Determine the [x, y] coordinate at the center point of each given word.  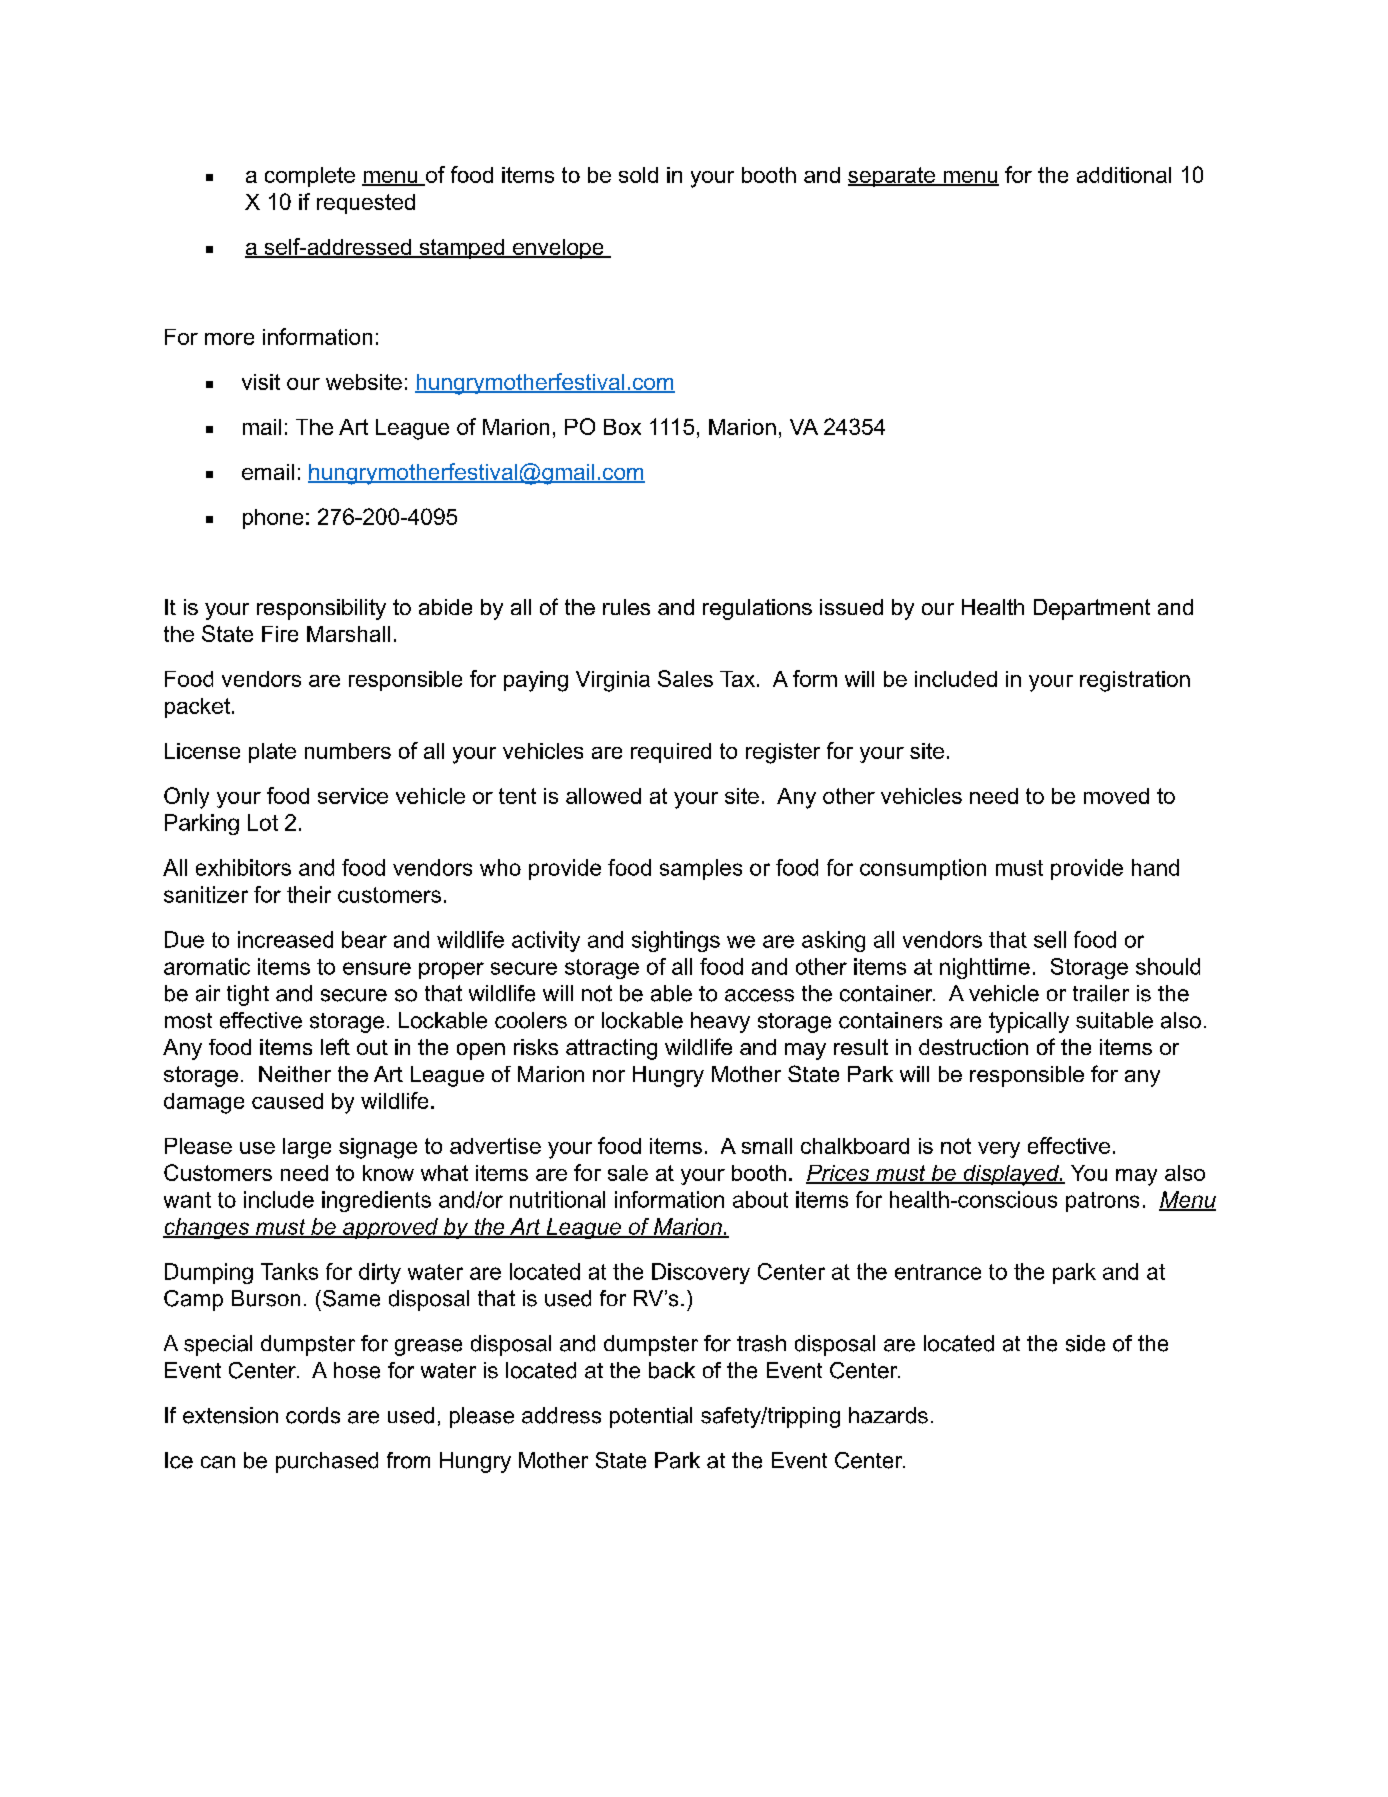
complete [310, 177]
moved [1116, 796]
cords [313, 1415]
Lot [263, 822]
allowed [603, 796]
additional [1124, 175]
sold [638, 175]
